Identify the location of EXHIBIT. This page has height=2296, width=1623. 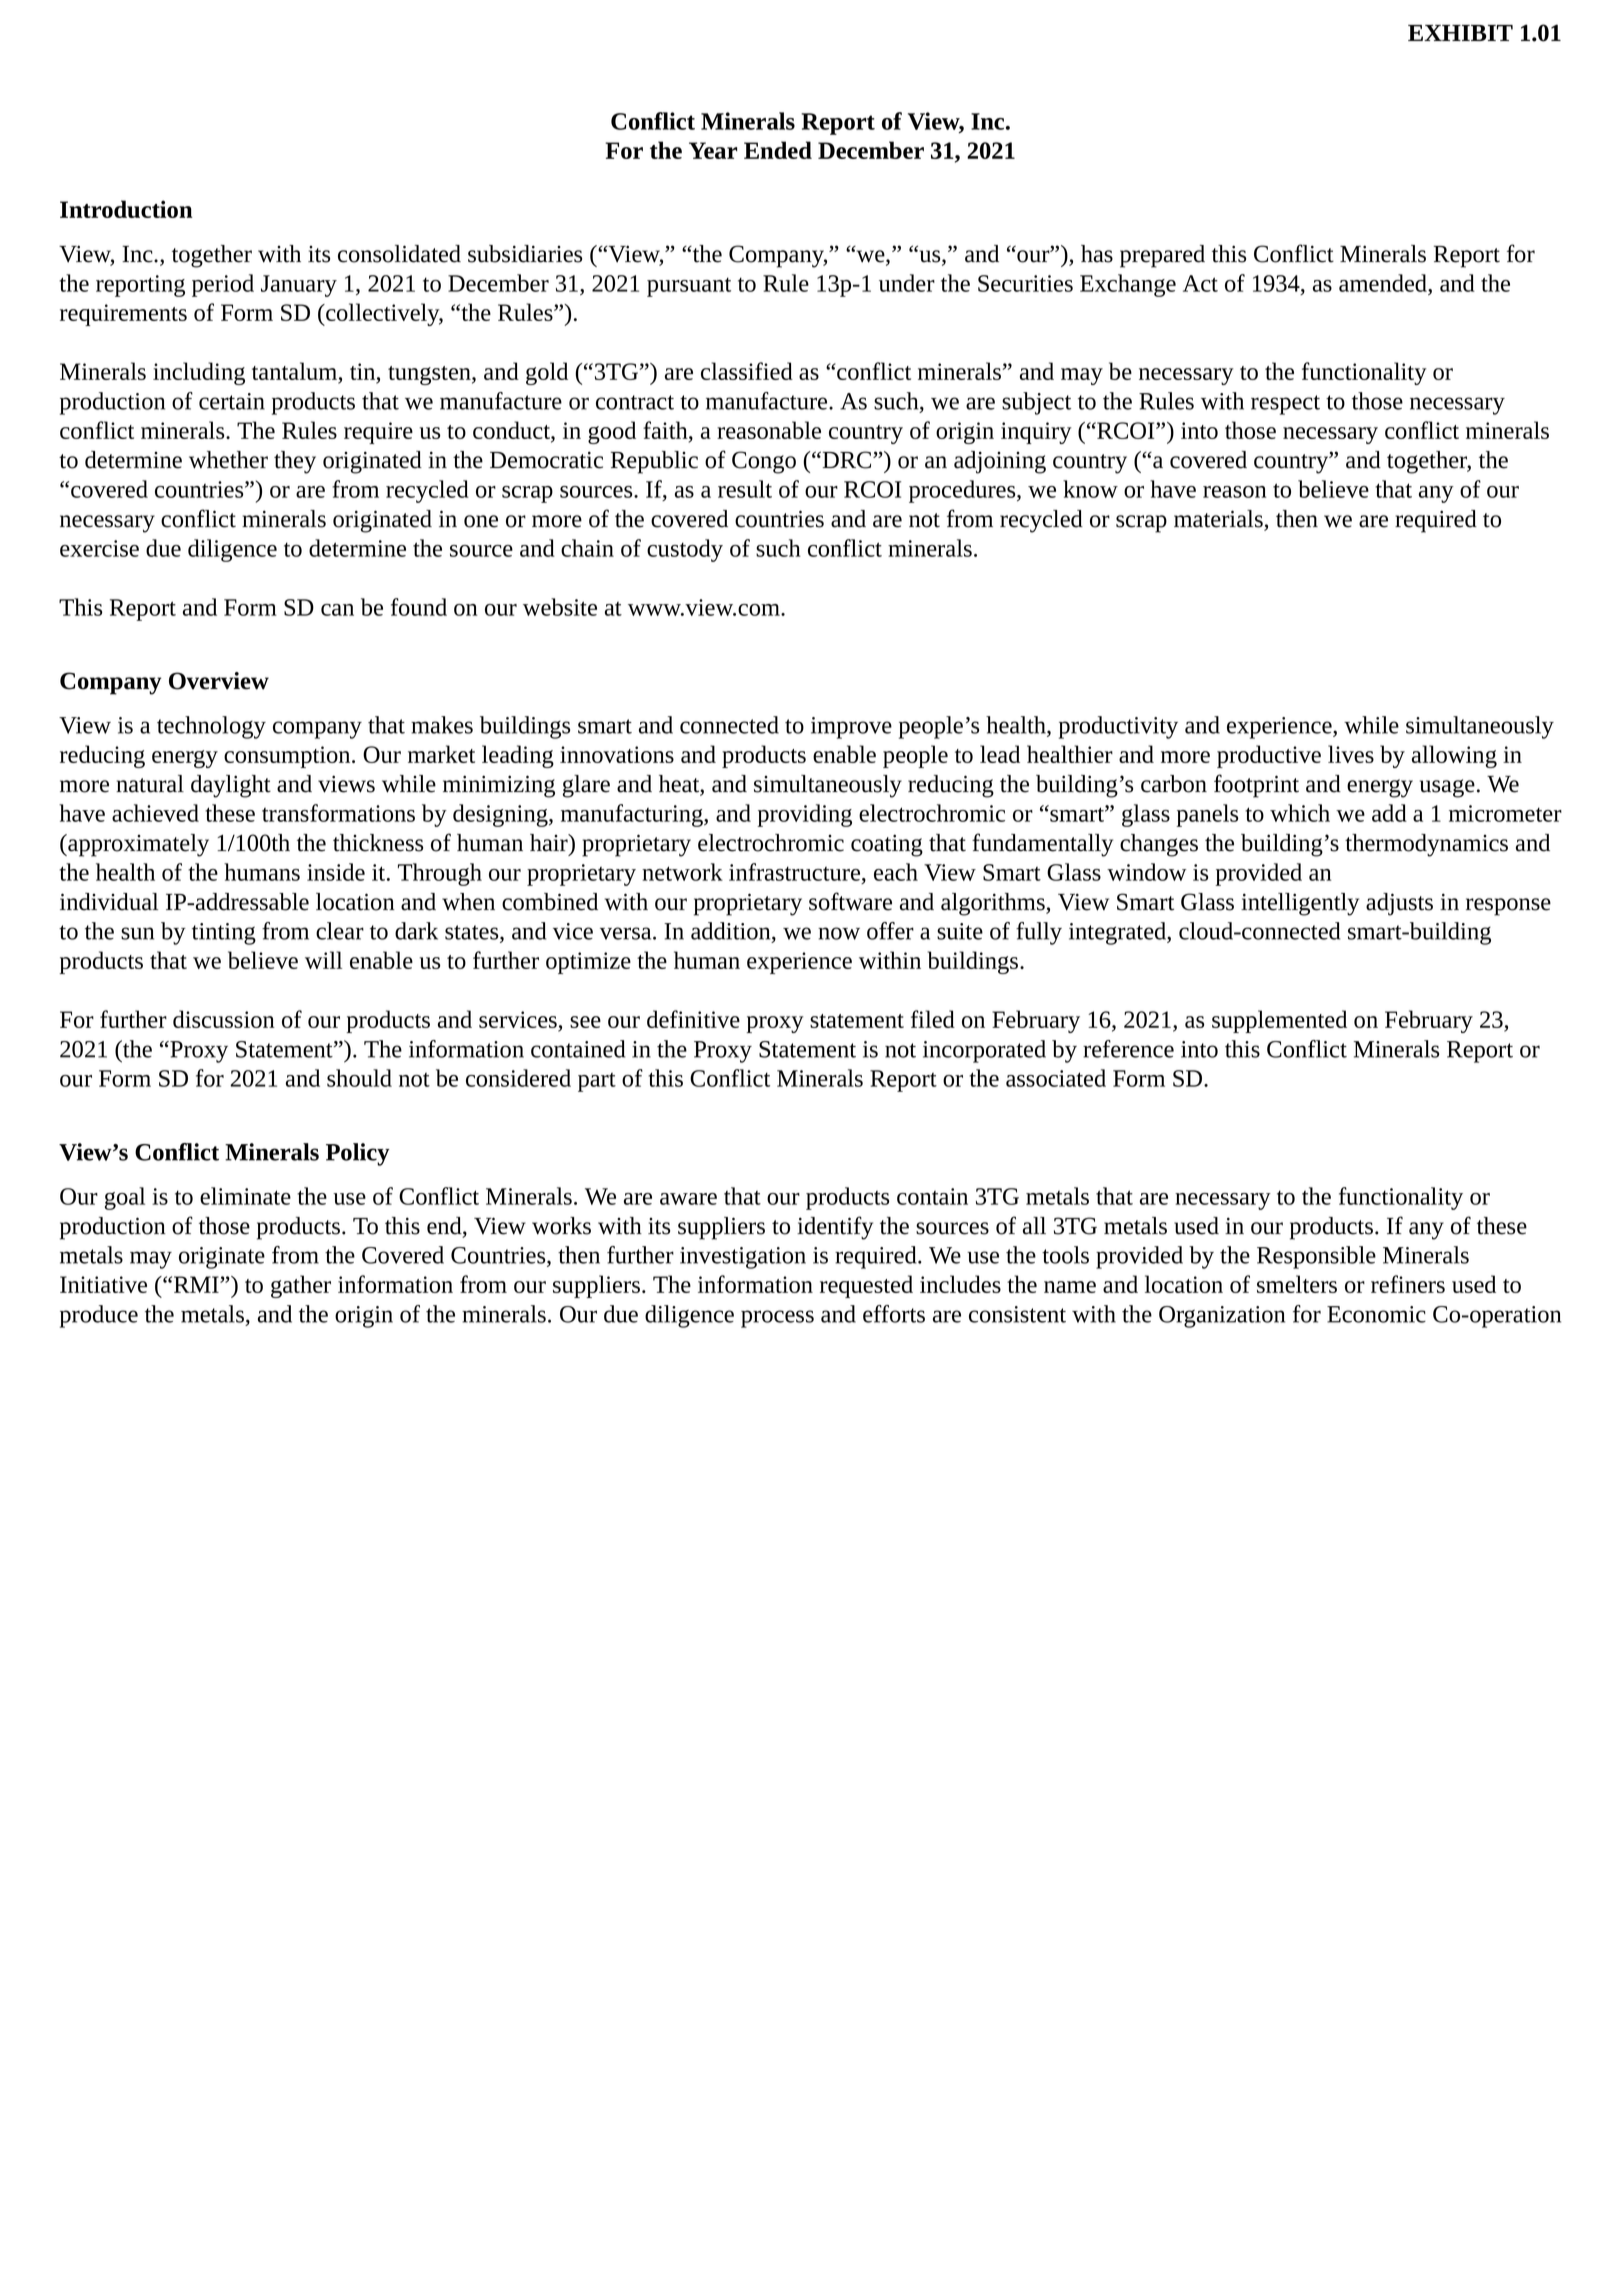
(1460, 33).
